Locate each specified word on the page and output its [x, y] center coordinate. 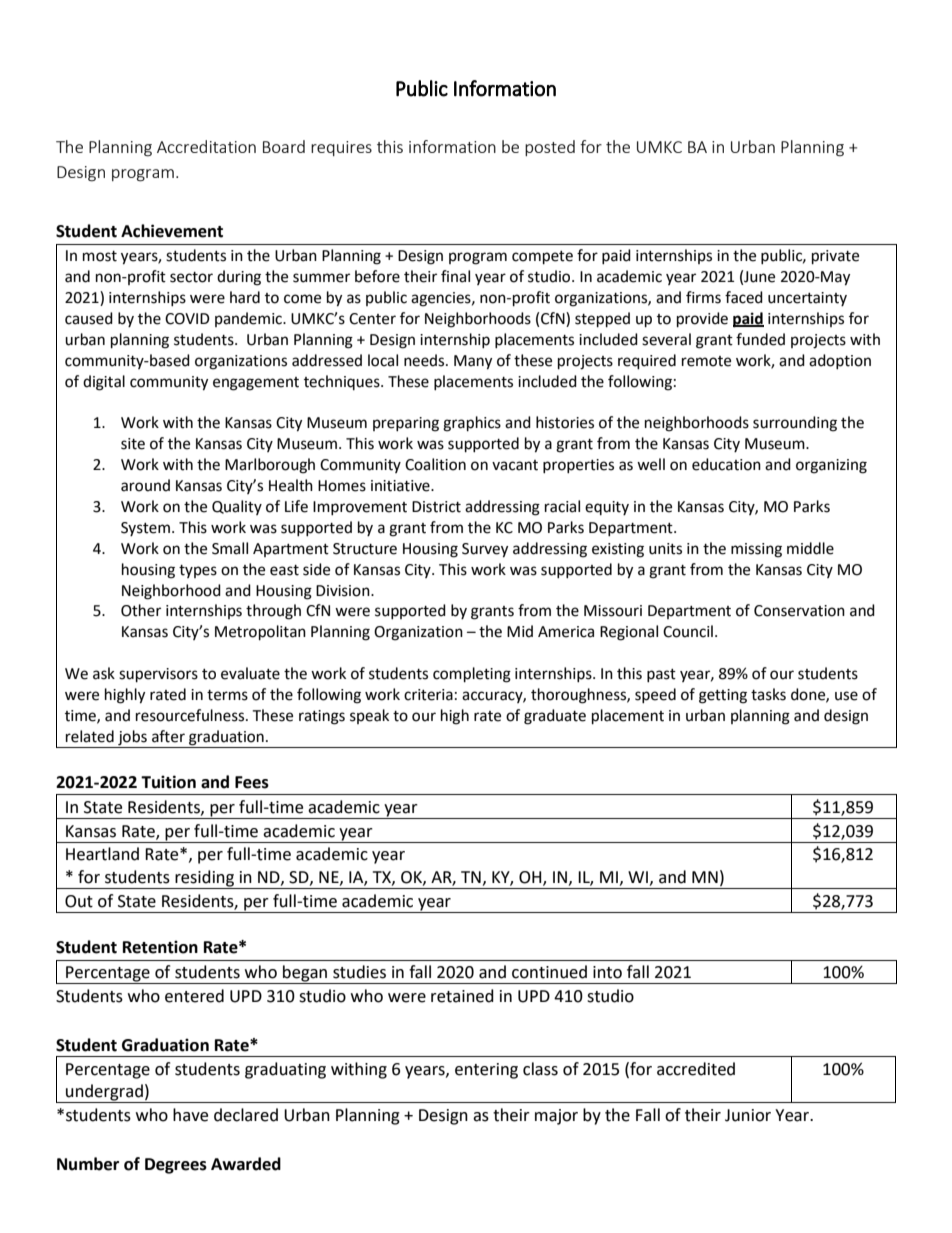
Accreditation [206, 146]
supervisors [158, 675]
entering [486, 1071]
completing [472, 675]
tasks [768, 694]
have [190, 1115]
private [835, 257]
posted [550, 148]
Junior [748, 1115]
